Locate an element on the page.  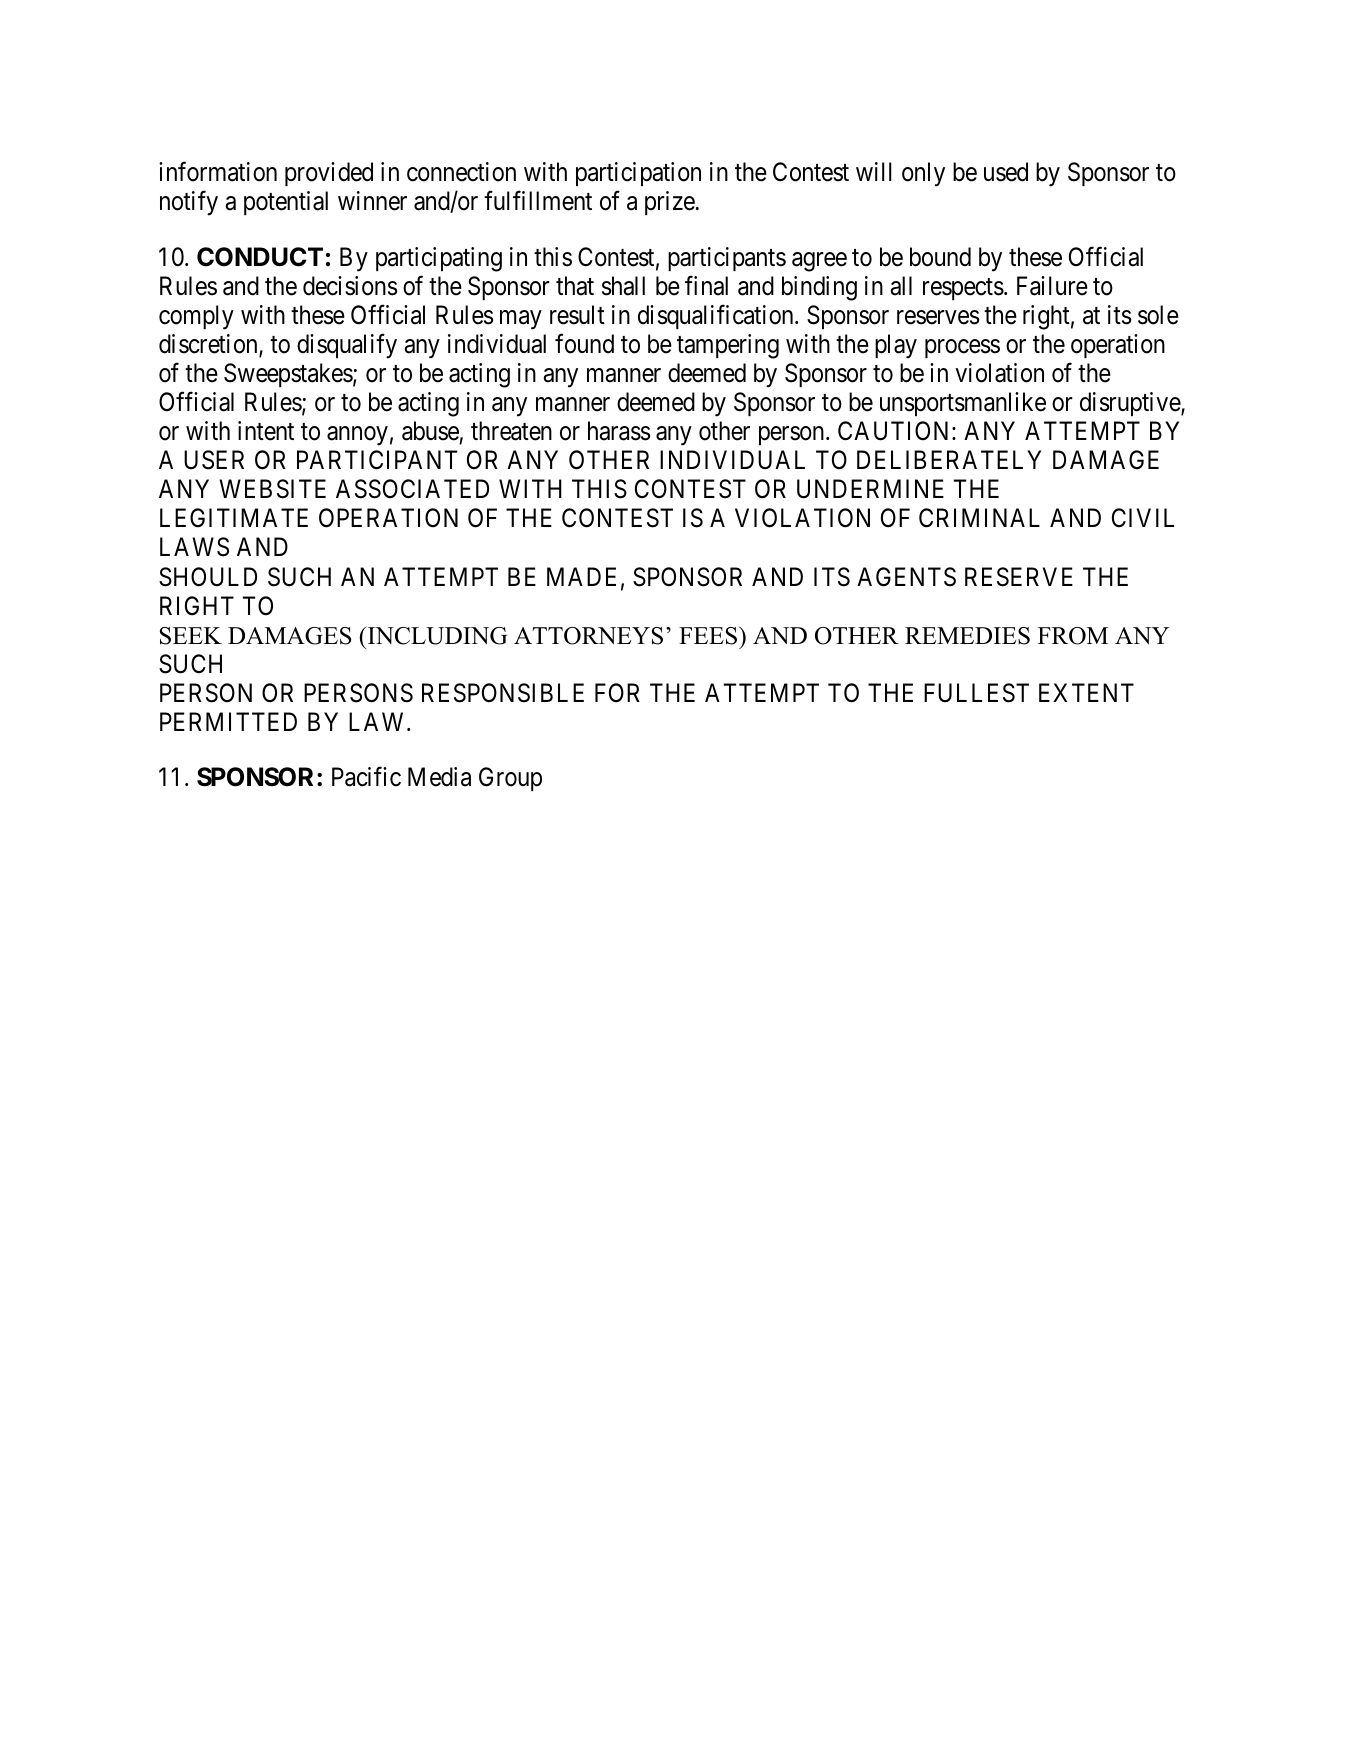
FEES is located at coordinates (709, 636).
